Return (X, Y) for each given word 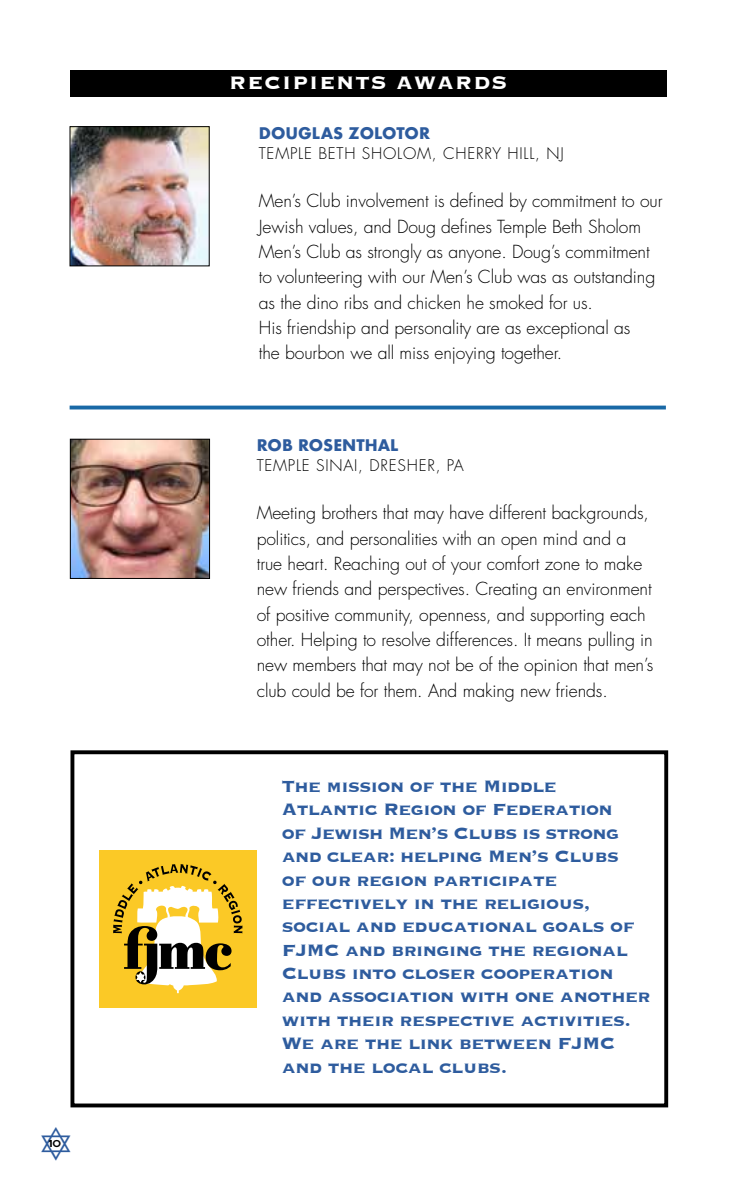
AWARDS (451, 82)
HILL (522, 154)
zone (562, 565)
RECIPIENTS (308, 82)
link (431, 1044)
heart (307, 562)
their (365, 1021)
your (466, 568)
